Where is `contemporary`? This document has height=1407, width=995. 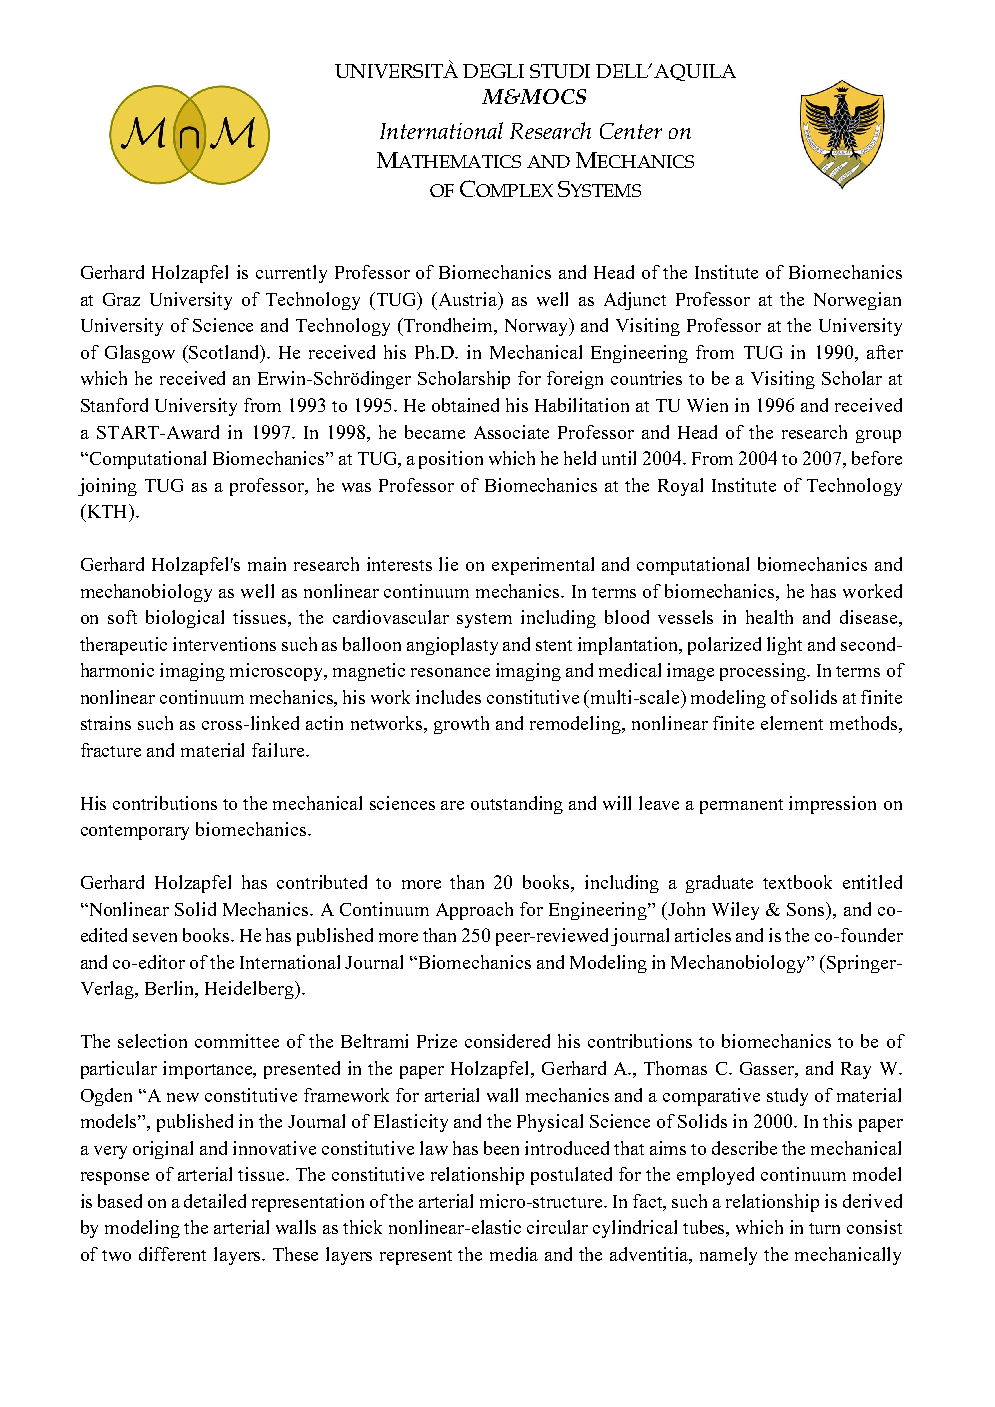 contemporary is located at coordinates (135, 832).
